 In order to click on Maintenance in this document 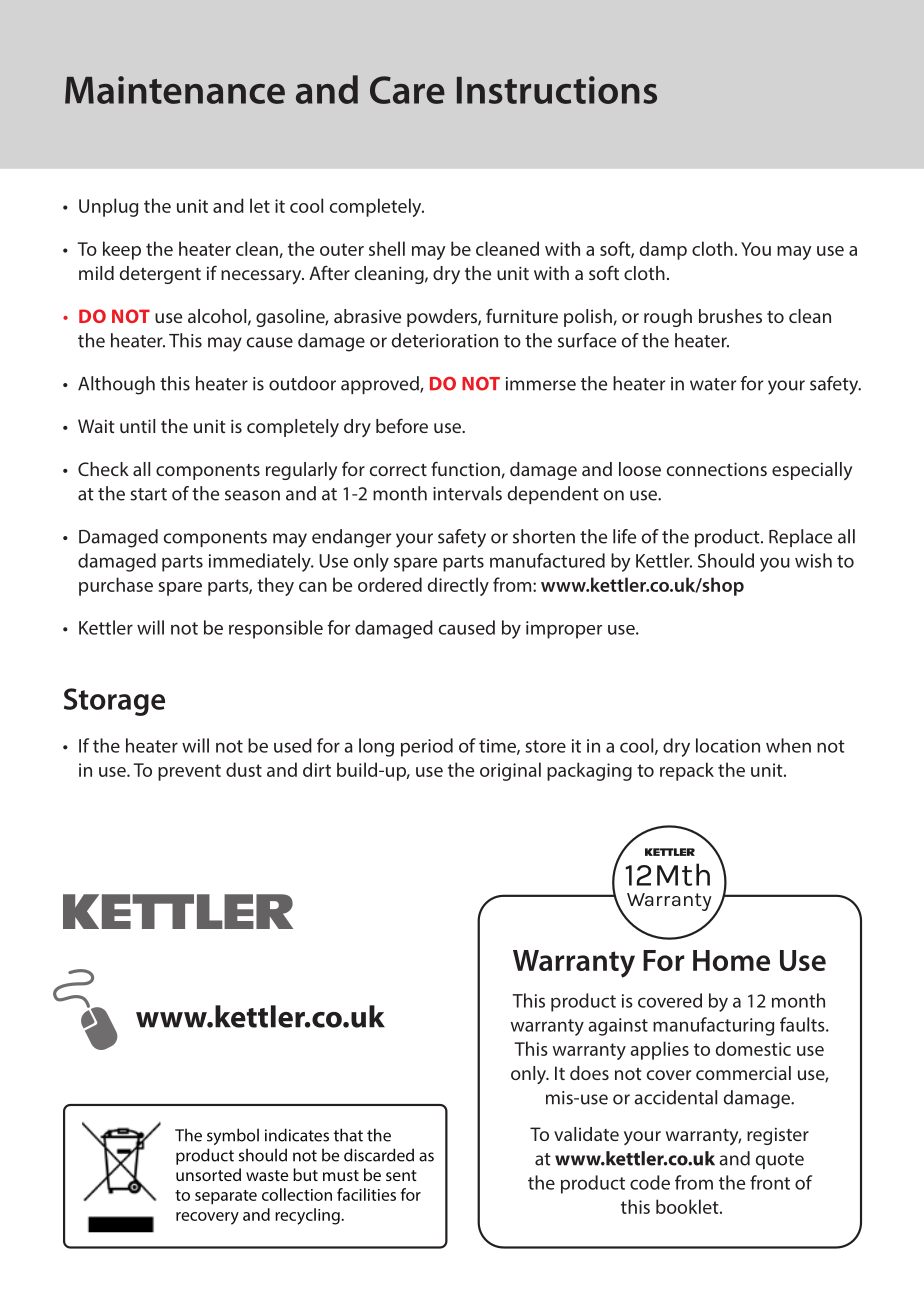, I will do `click(175, 90)`.
